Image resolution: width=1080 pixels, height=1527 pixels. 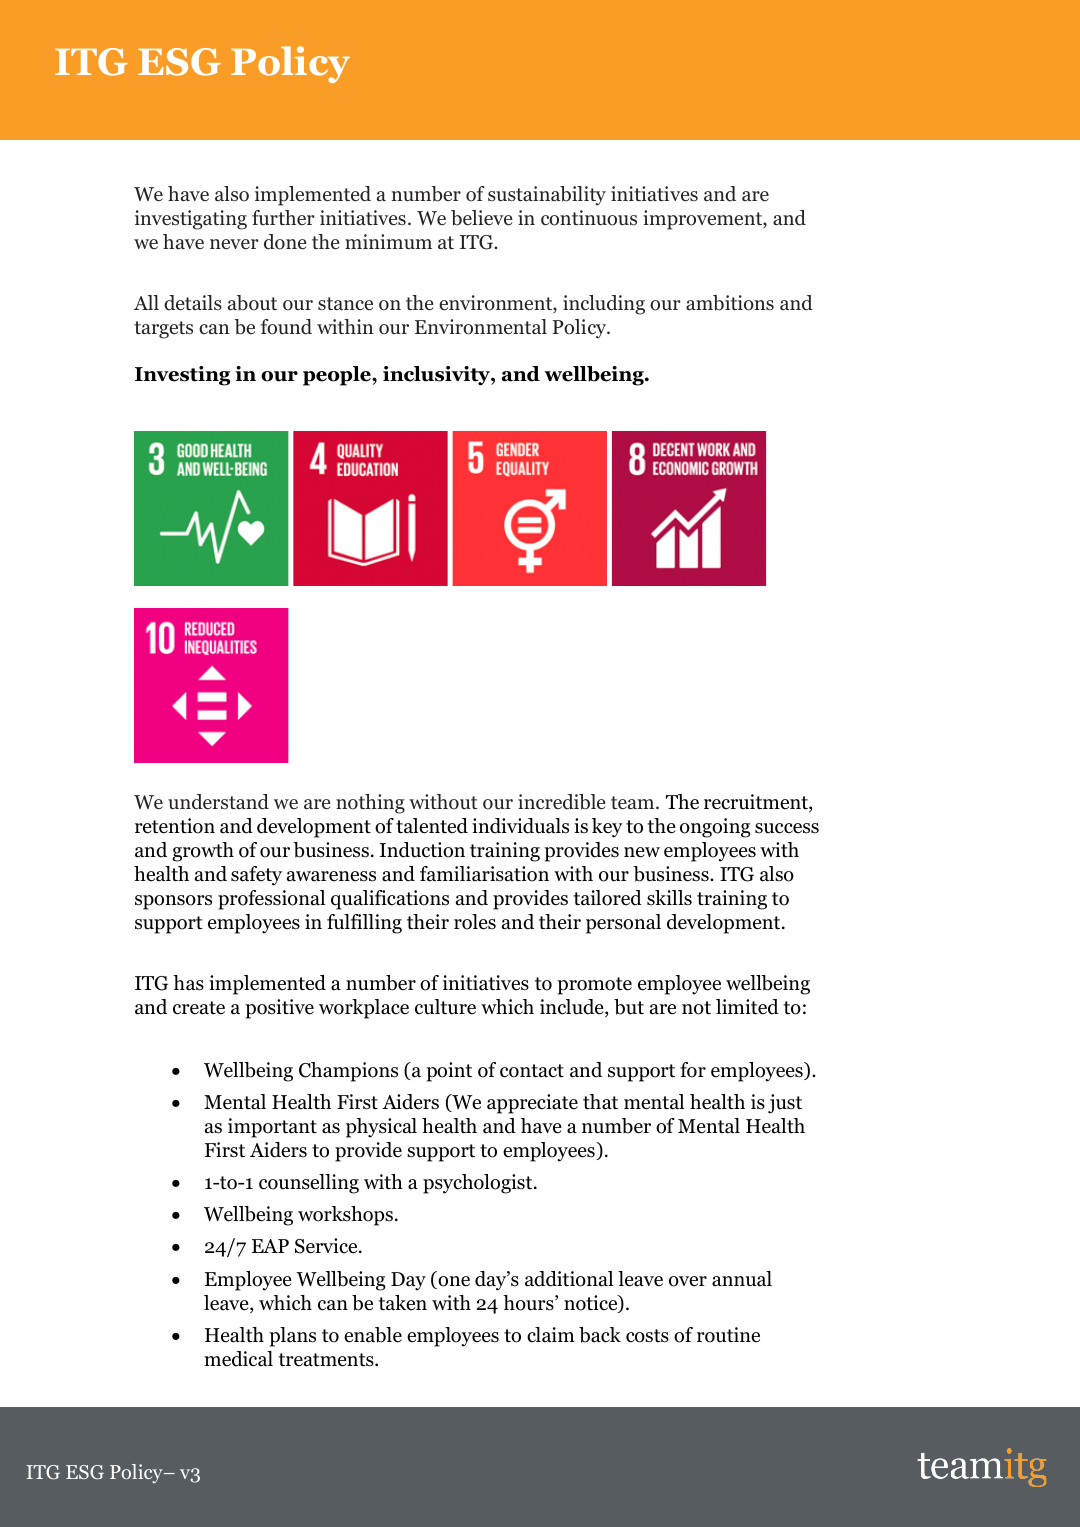 What do you see at coordinates (562, 802) in the screenshot?
I see `incredible` at bounding box center [562, 802].
